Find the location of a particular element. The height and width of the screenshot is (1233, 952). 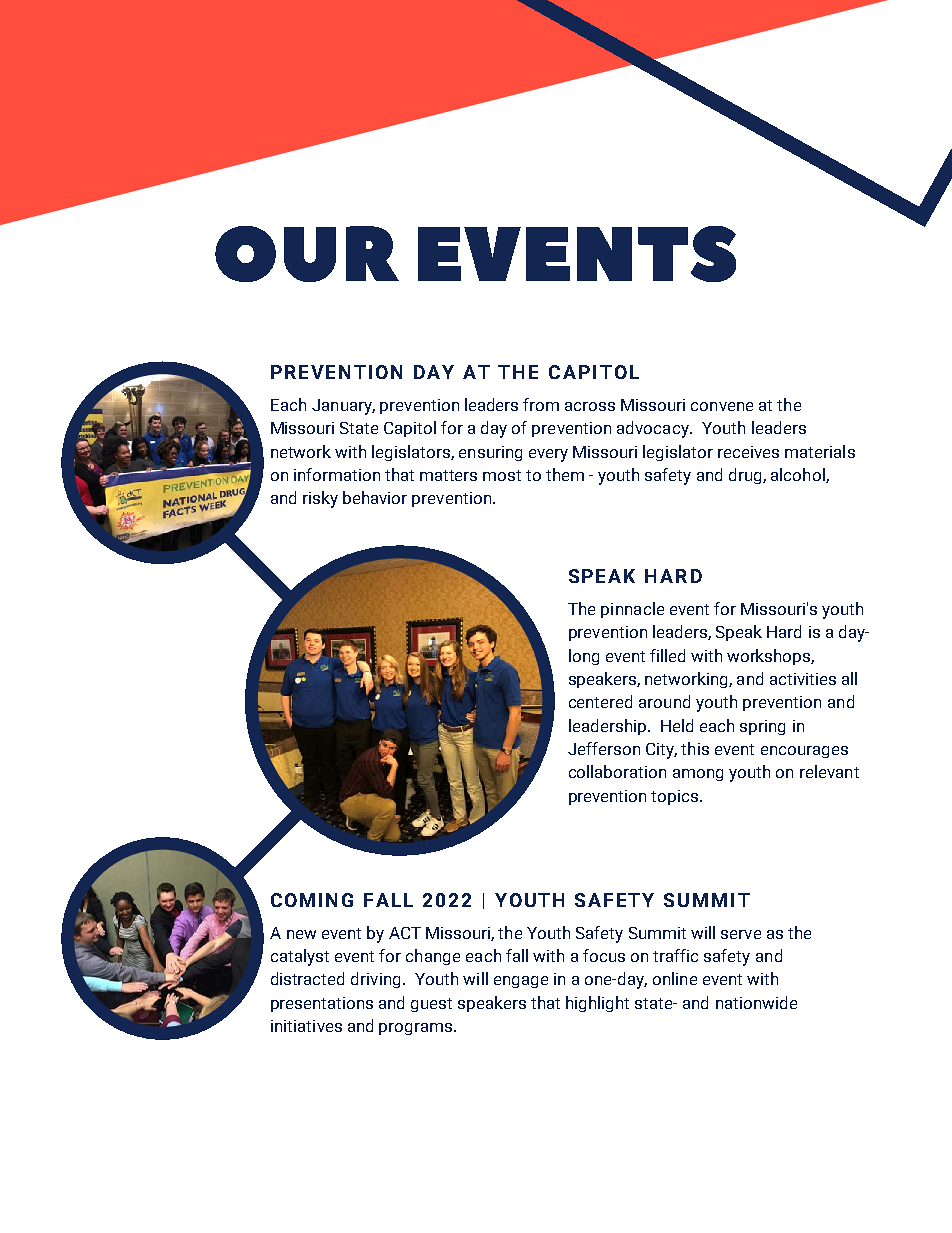

collaboration is located at coordinates (617, 771).
